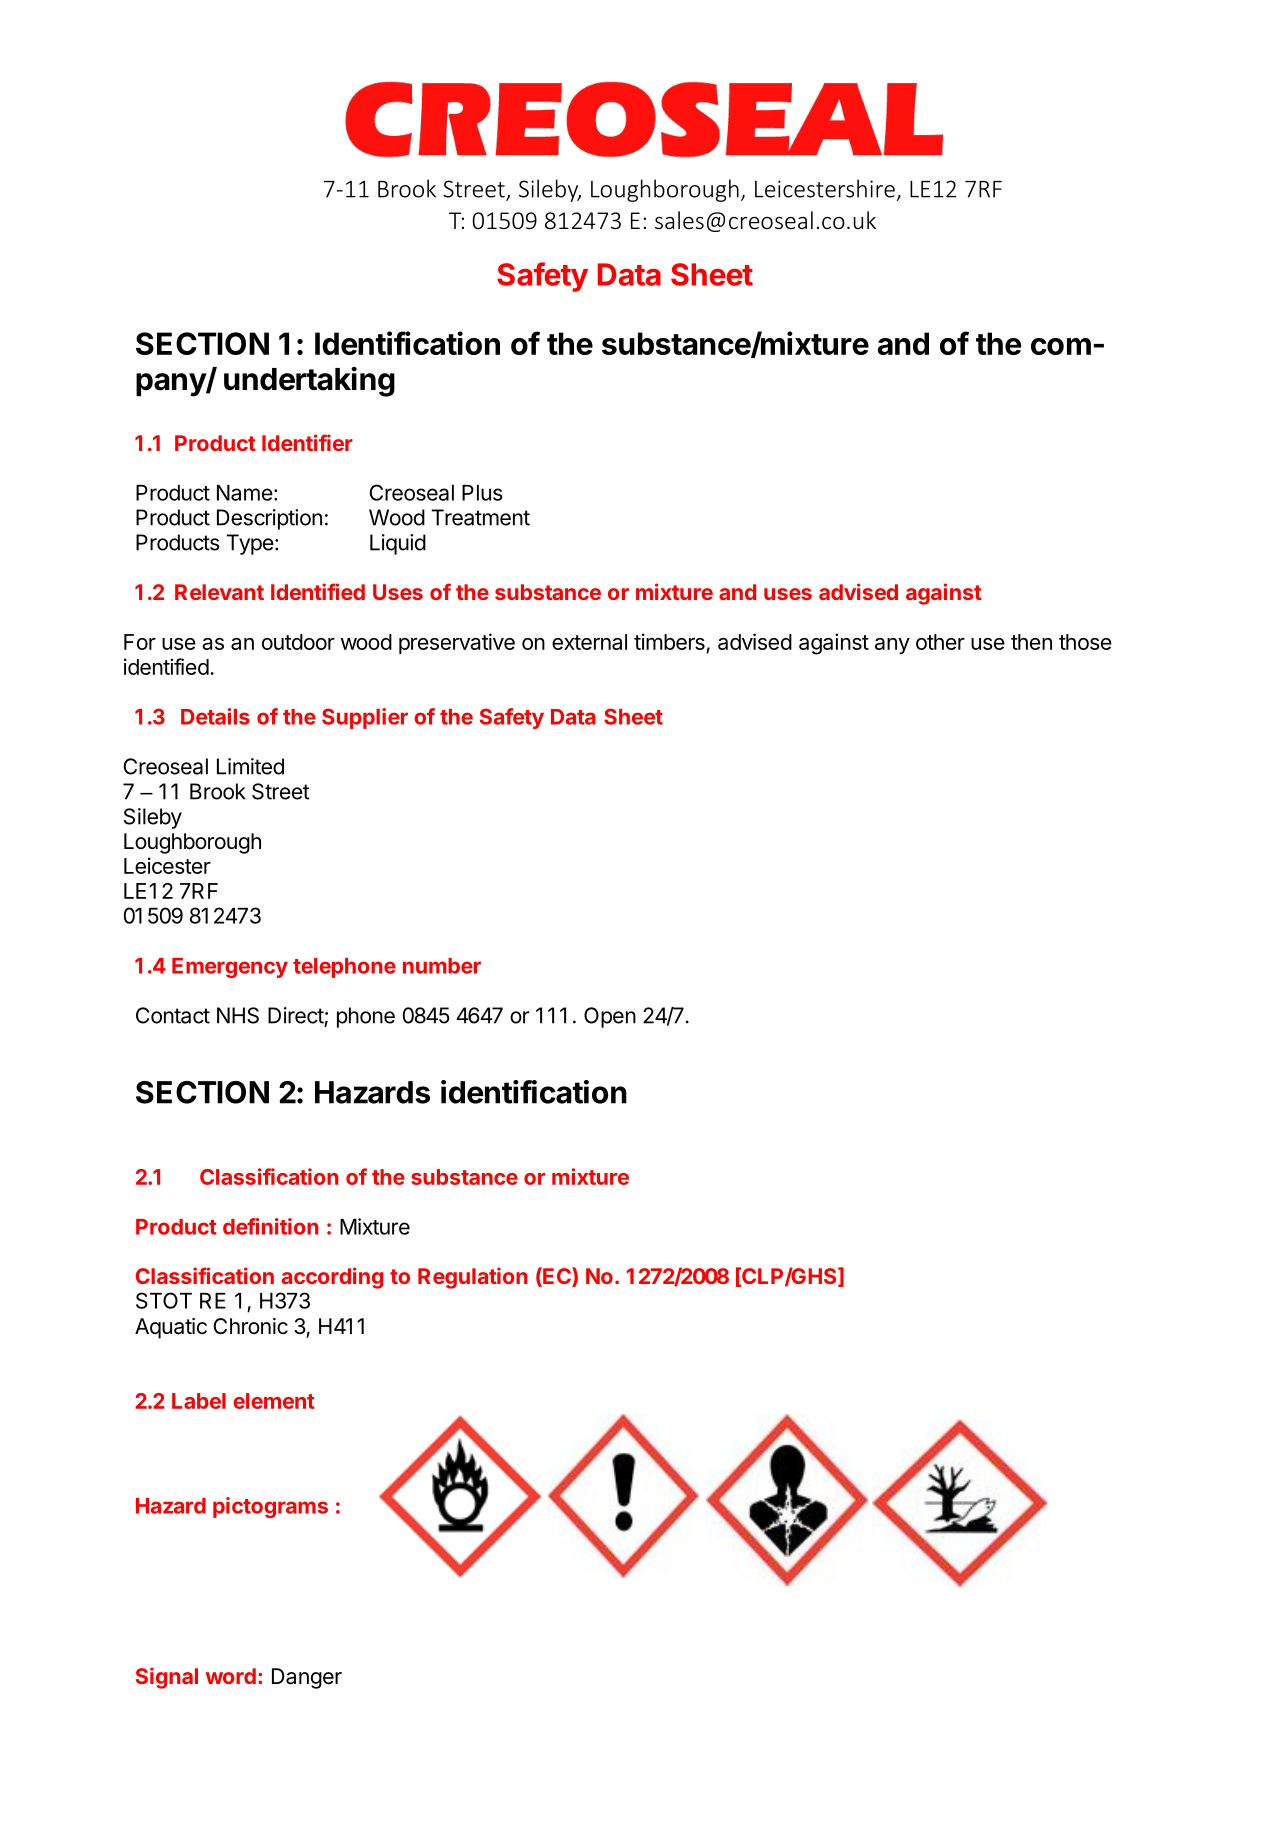  What do you see at coordinates (940, 642) in the screenshot?
I see `other` at bounding box center [940, 642].
